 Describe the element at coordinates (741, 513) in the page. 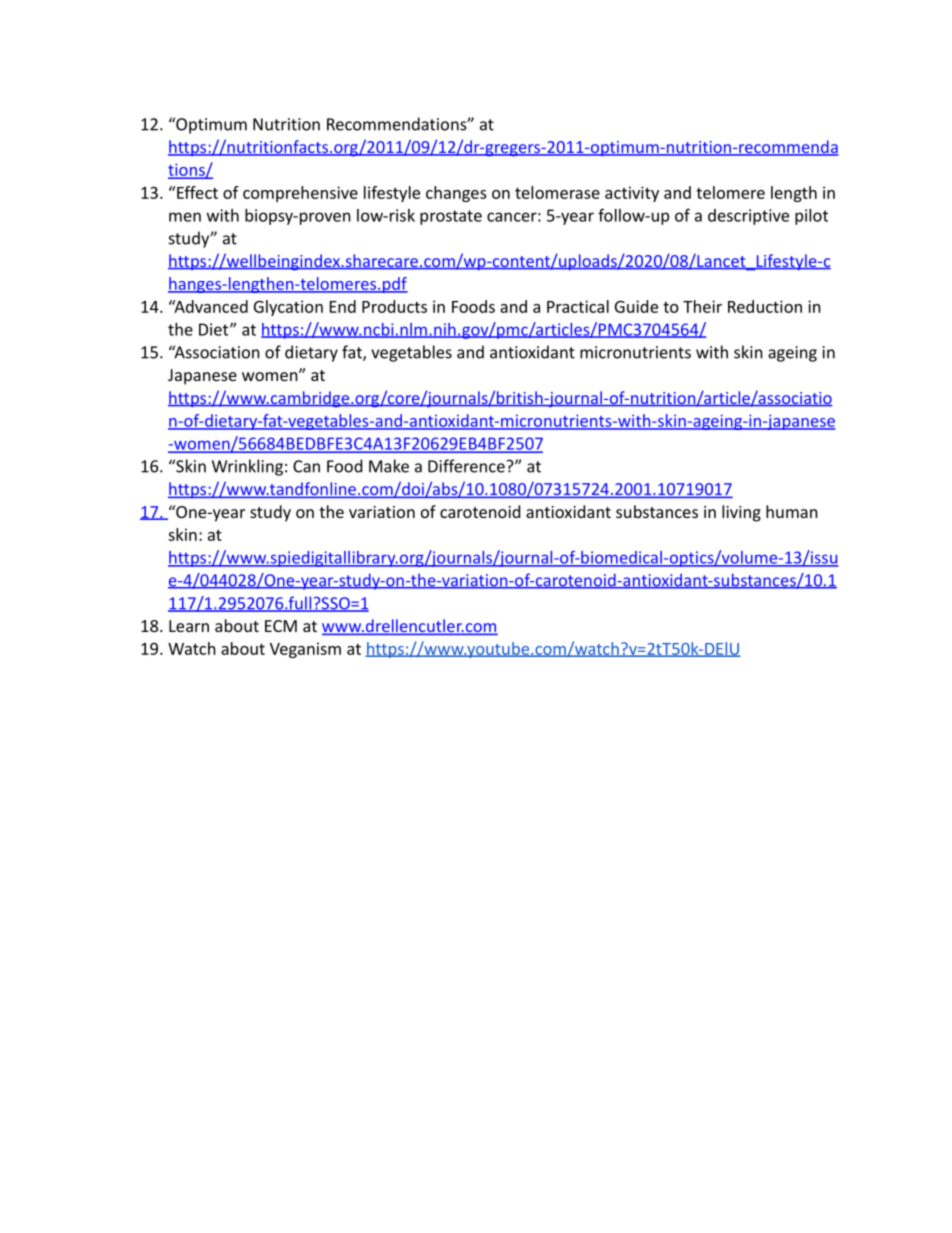

I see `living` at that location.
